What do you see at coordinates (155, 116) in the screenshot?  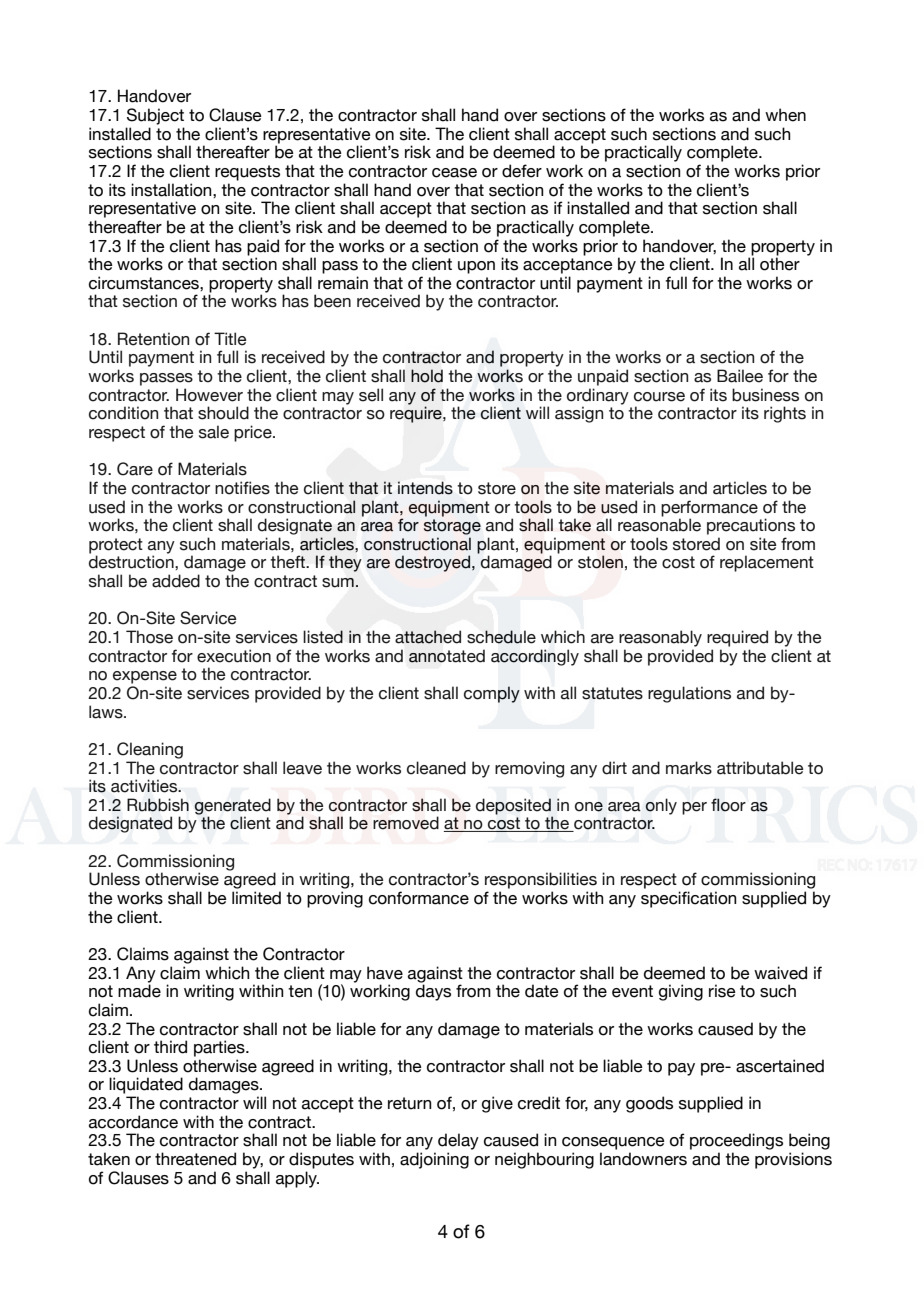 I see `Subject` at bounding box center [155, 116].
